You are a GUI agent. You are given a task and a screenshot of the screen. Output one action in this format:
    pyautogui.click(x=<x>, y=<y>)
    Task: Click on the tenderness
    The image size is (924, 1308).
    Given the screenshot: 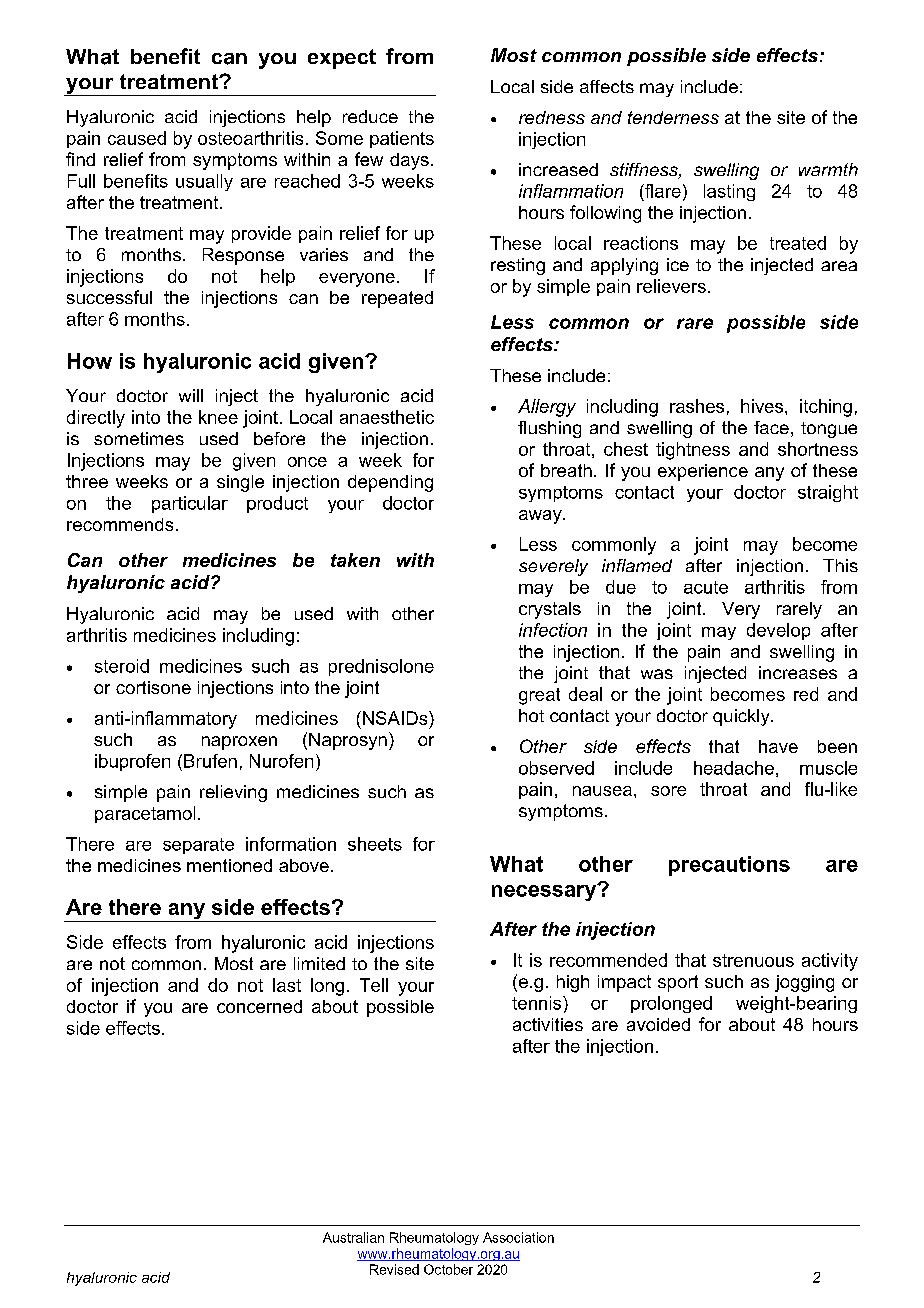 What is the action you would take?
    pyautogui.click(x=673, y=117)
